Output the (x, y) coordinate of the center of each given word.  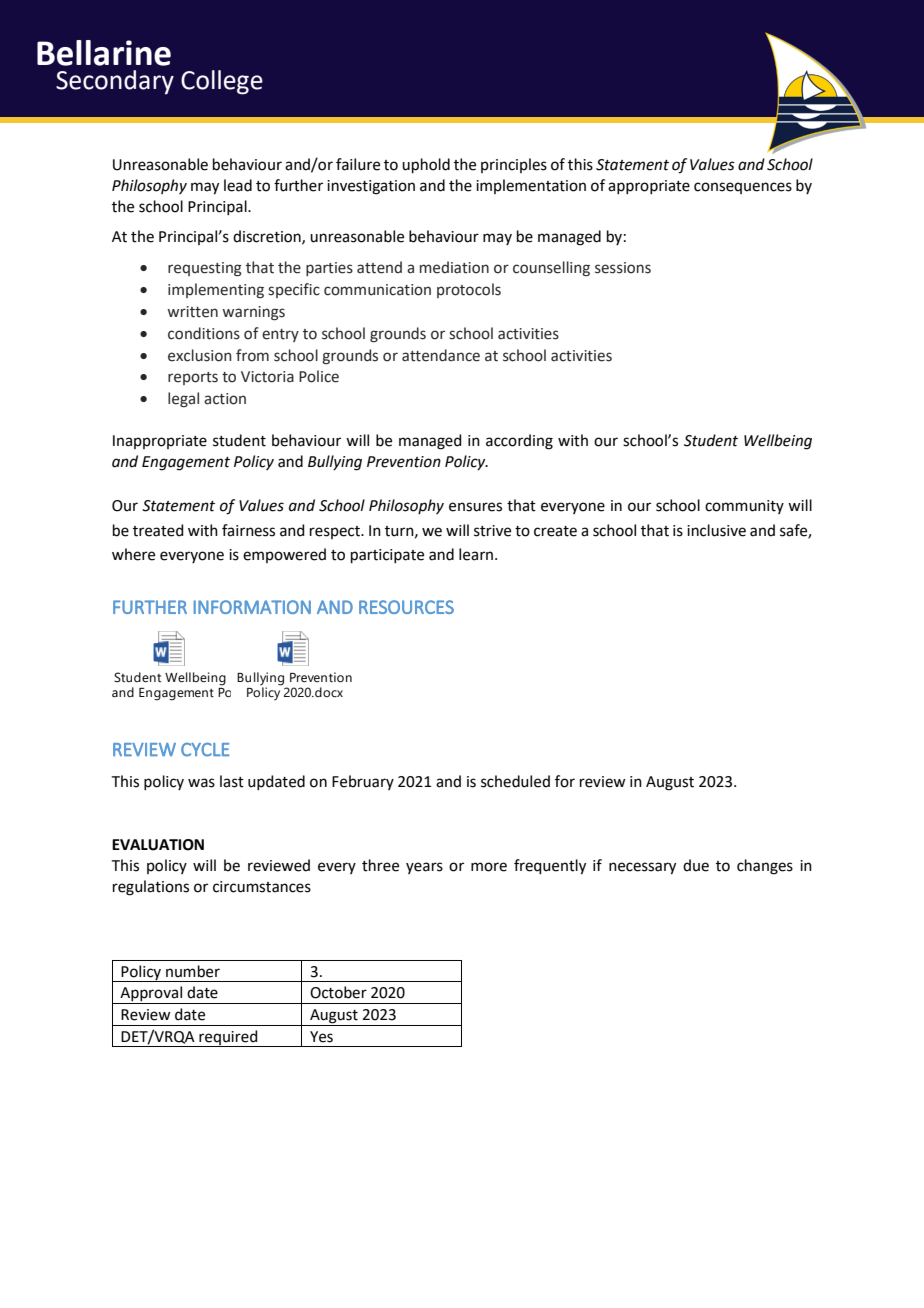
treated (158, 530)
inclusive (716, 530)
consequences (743, 188)
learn (476, 554)
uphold (426, 165)
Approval (151, 995)
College (222, 82)
